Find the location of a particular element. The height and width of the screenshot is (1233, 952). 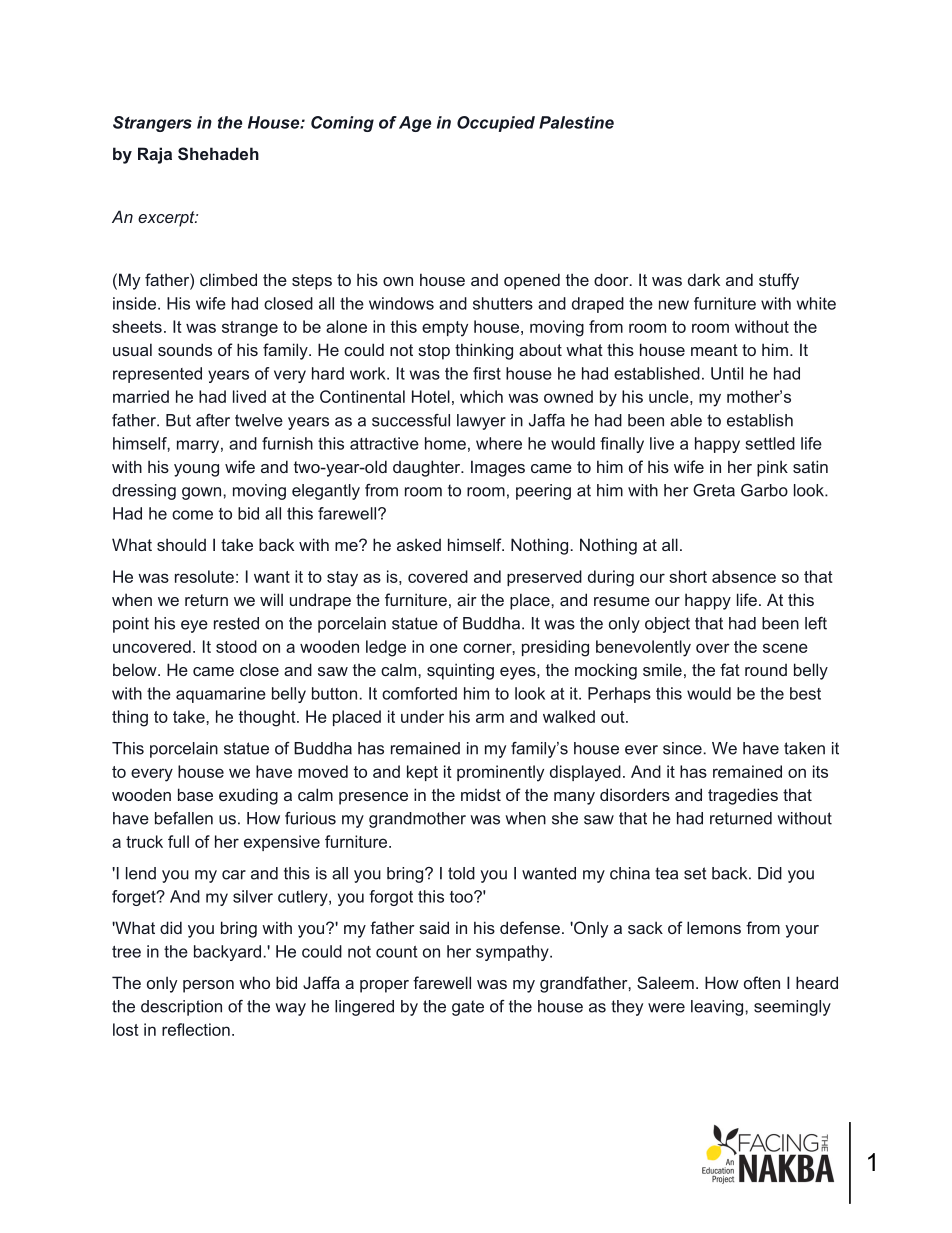

Raja is located at coordinates (155, 155).
